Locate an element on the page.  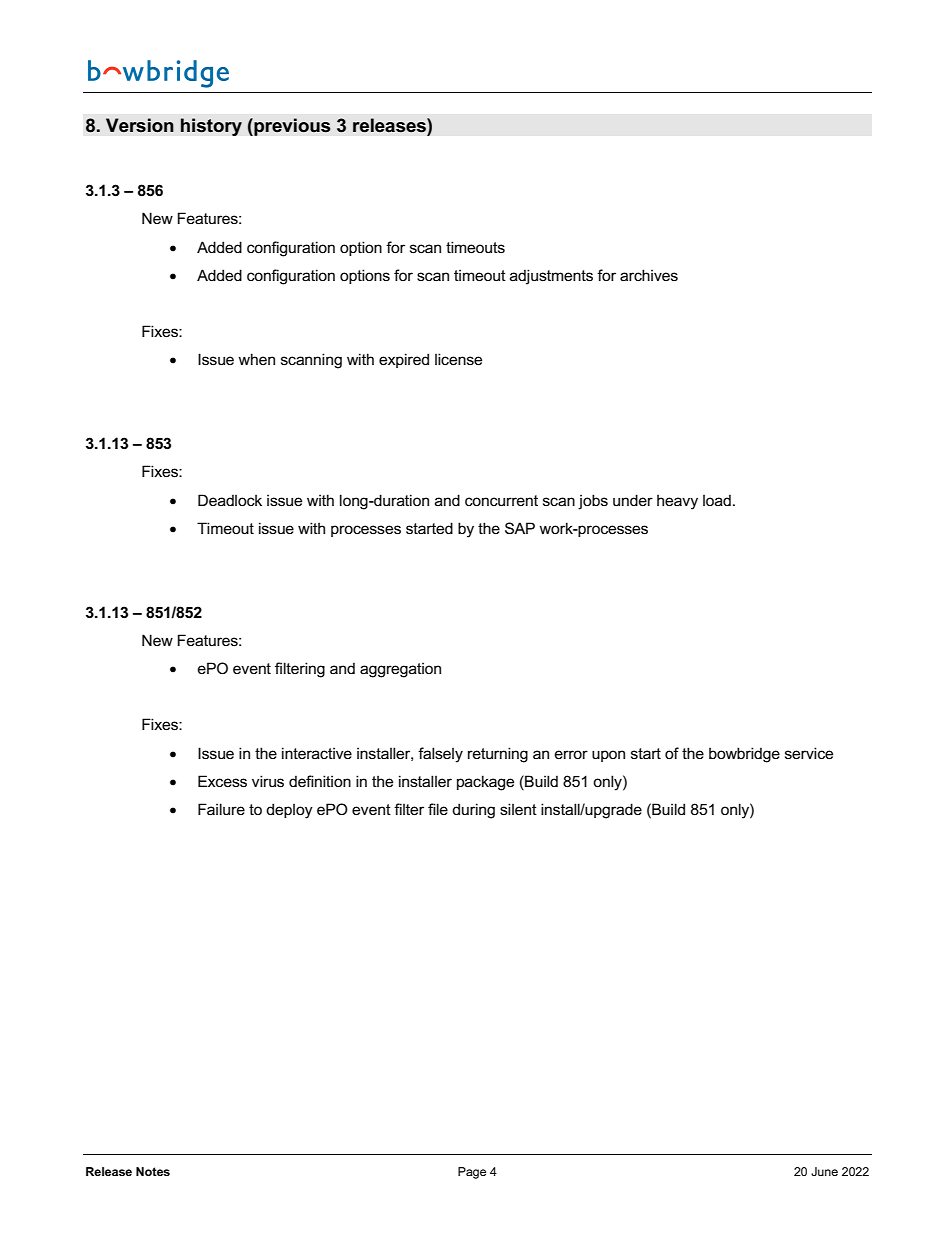
archives is located at coordinates (649, 275).
